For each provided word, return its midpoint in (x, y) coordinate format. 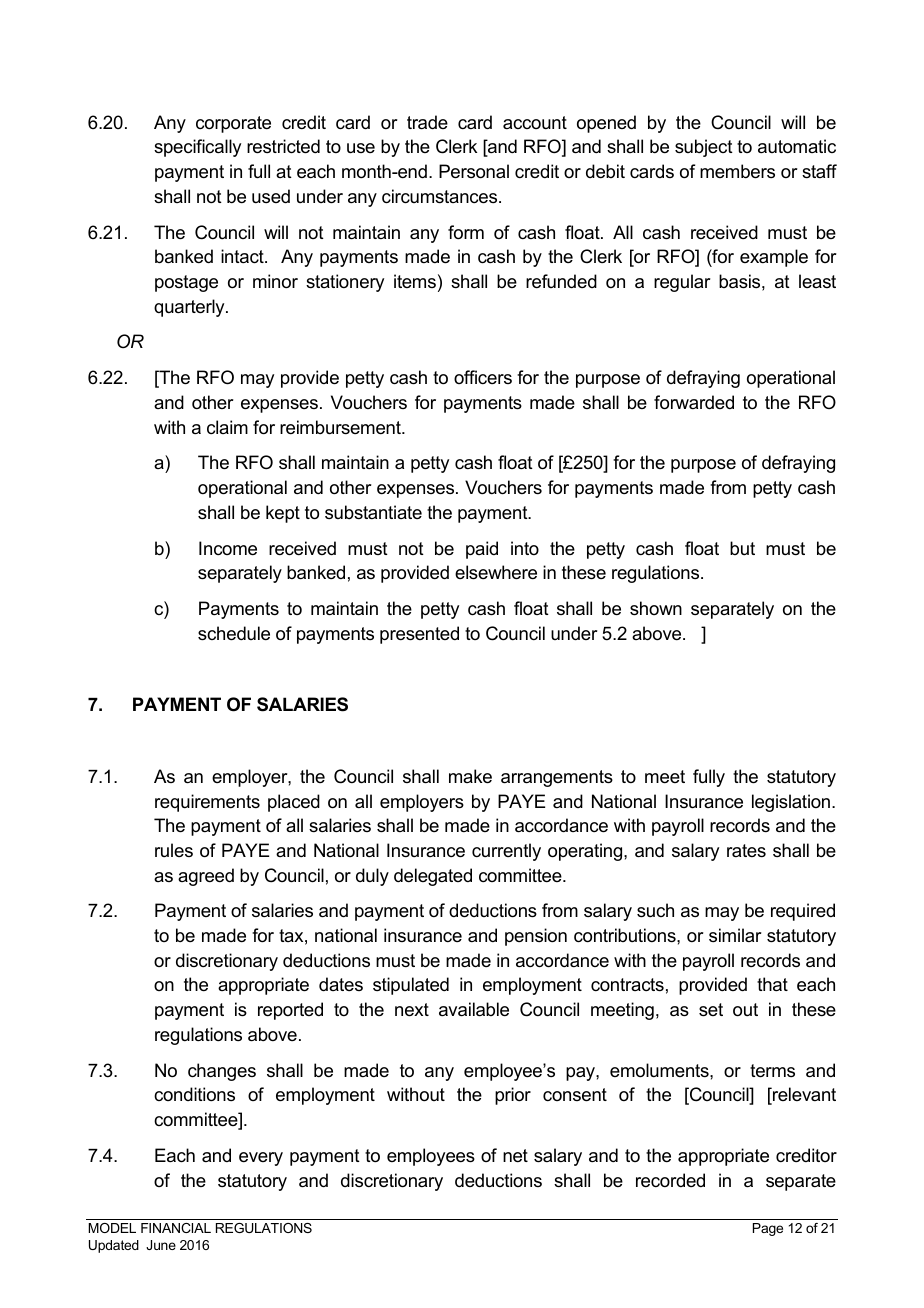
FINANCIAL (176, 1228)
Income (228, 548)
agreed (206, 877)
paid (482, 550)
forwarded (694, 402)
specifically (197, 148)
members (737, 171)
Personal (474, 171)
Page (768, 1229)
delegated (433, 877)
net (515, 1156)
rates (746, 850)
